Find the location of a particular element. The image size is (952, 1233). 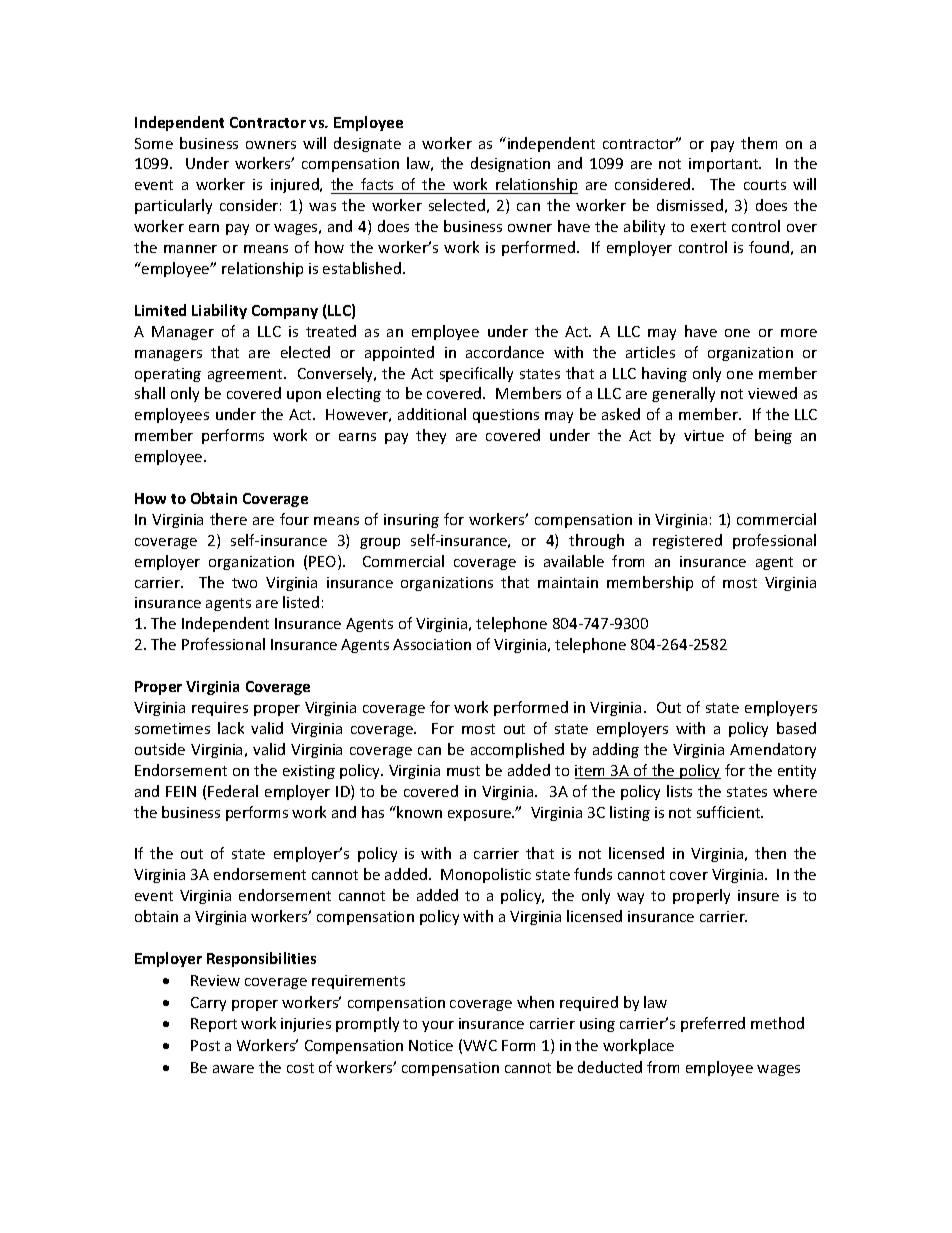

they is located at coordinates (431, 436).
